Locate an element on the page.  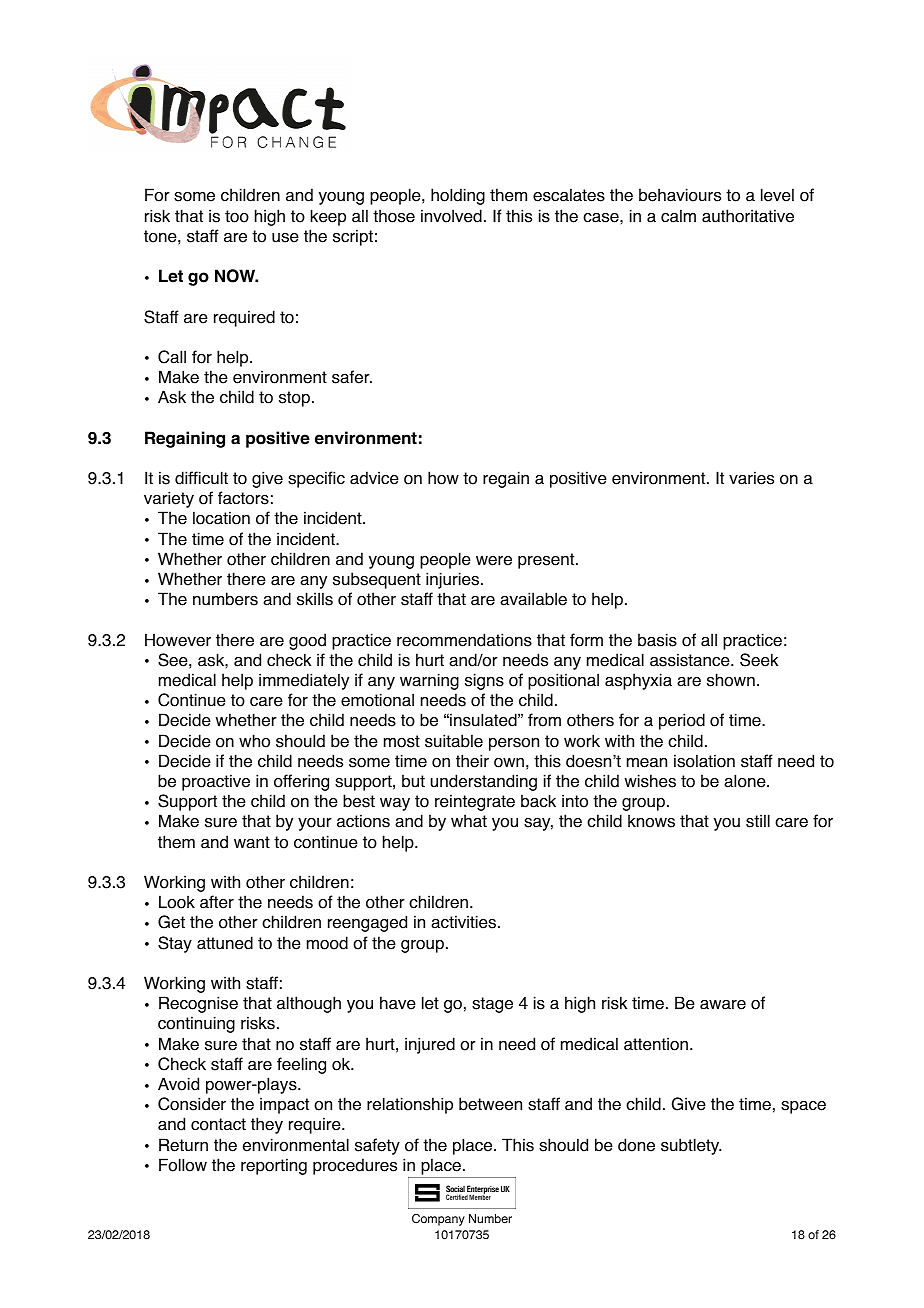
varies is located at coordinates (751, 478).
